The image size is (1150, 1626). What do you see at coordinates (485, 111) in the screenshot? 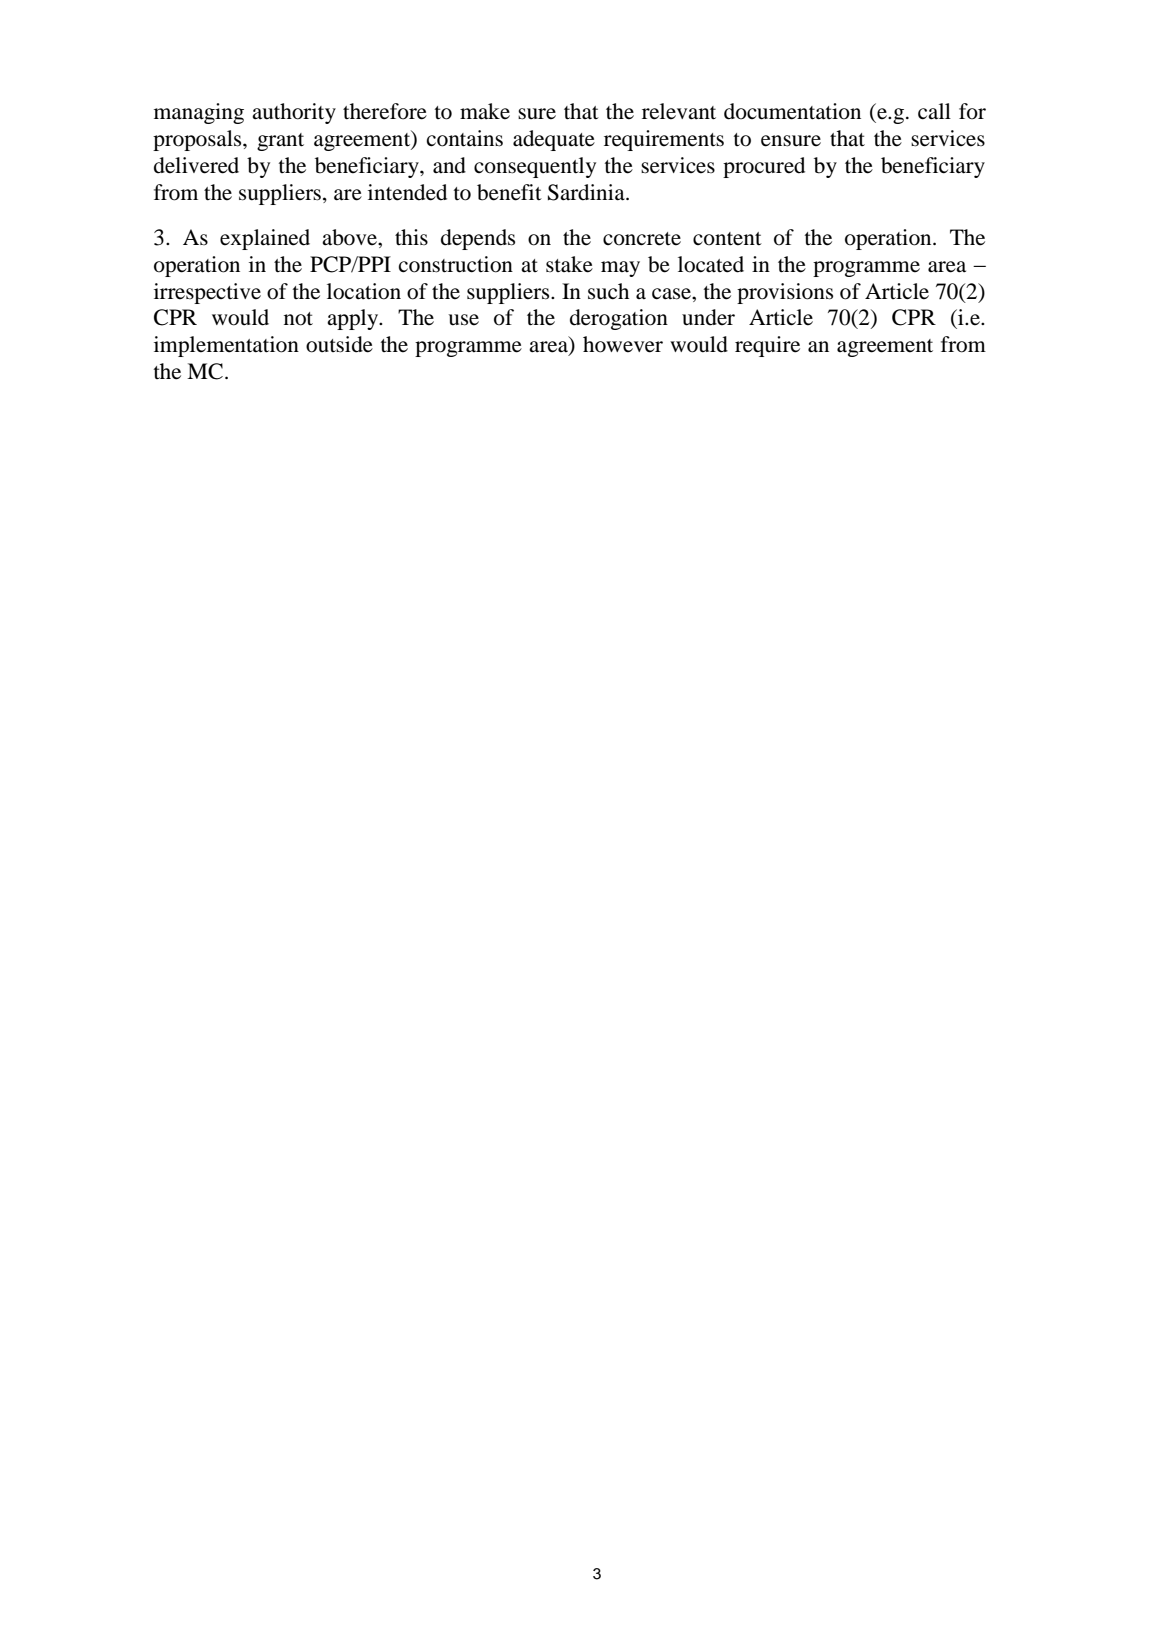
I see `make` at bounding box center [485, 111].
